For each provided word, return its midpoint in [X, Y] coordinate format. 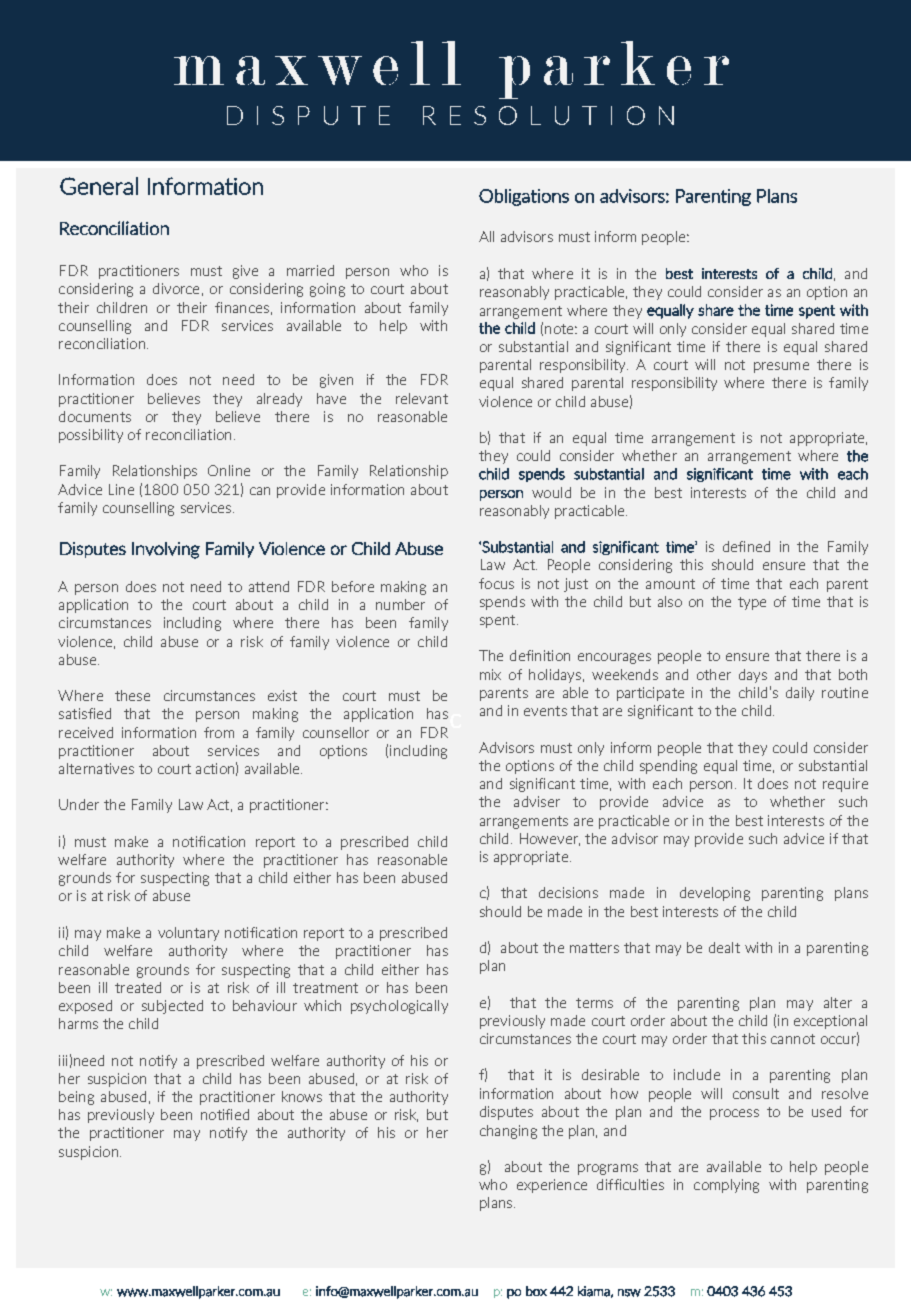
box [536, 1291]
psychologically [399, 1007]
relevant [422, 398]
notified [225, 1114]
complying [726, 1186]
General [99, 186]
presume [781, 367]
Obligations [524, 197]
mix [490, 674]
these [132, 695]
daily [800, 694]
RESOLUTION [548, 115]
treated [138, 987]
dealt [724, 947]
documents [95, 416]
